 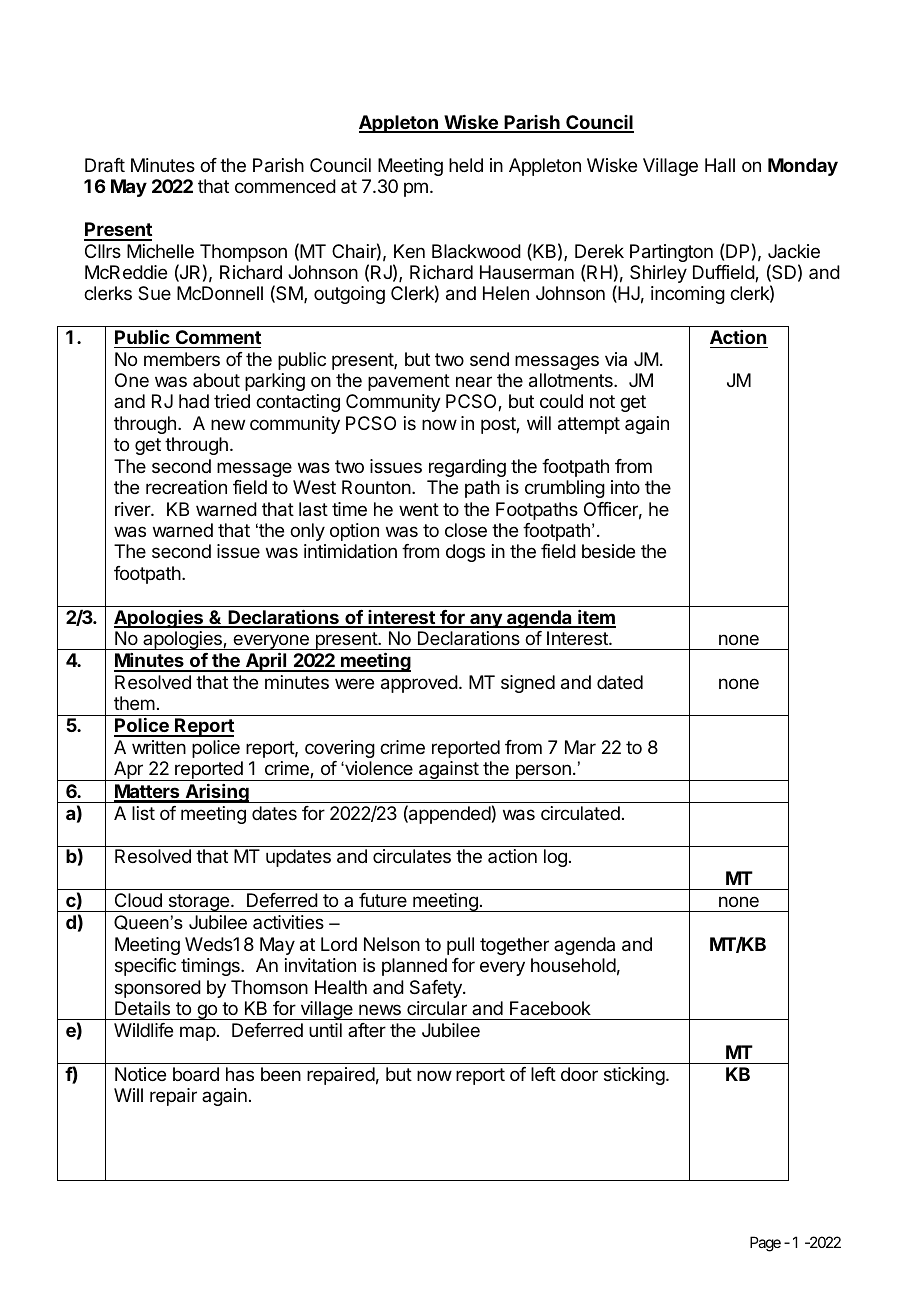 What do you see at coordinates (543, 1074) in the image?
I see `left` at bounding box center [543, 1074].
